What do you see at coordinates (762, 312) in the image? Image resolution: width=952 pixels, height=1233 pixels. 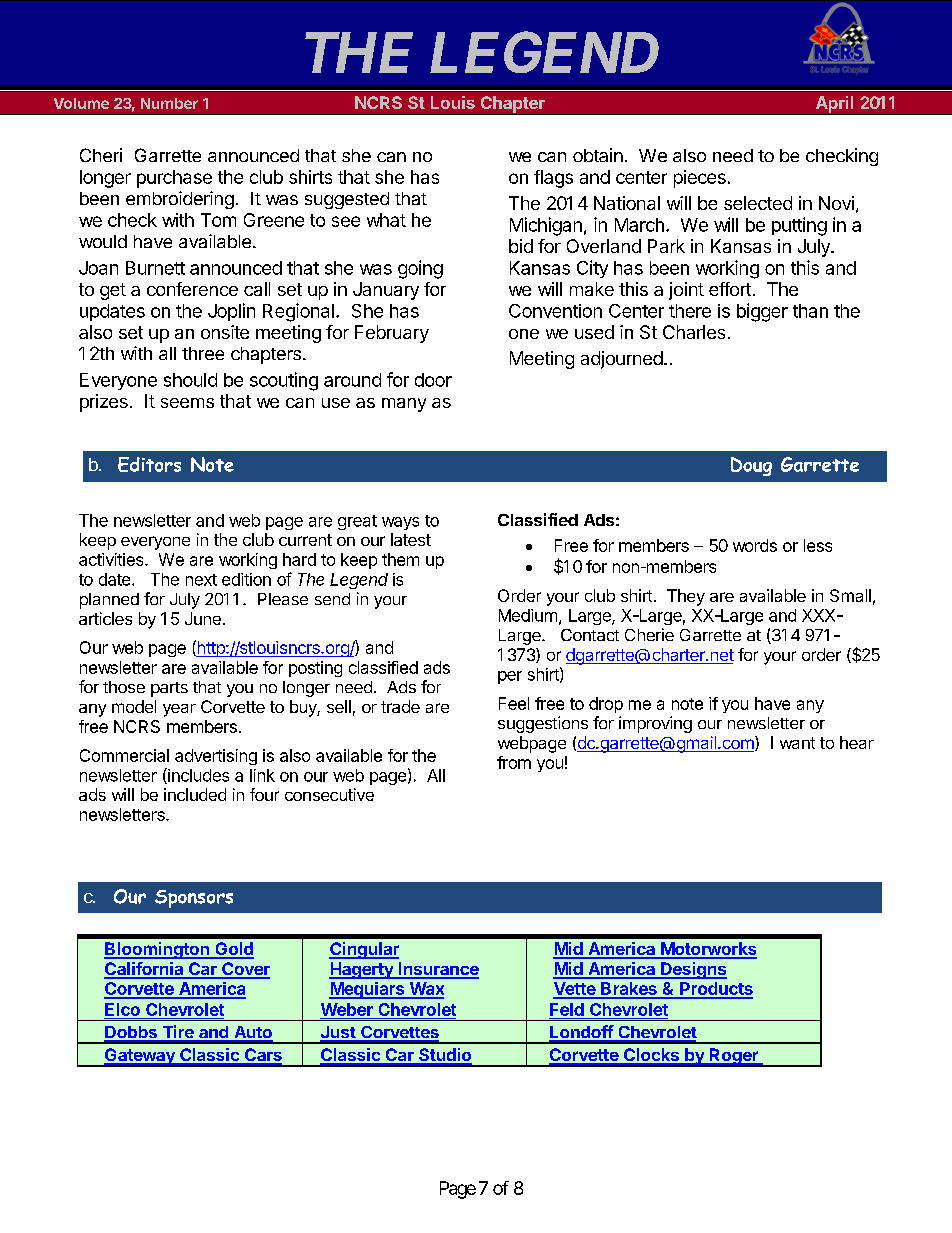 I see `bigger` at bounding box center [762, 312].
